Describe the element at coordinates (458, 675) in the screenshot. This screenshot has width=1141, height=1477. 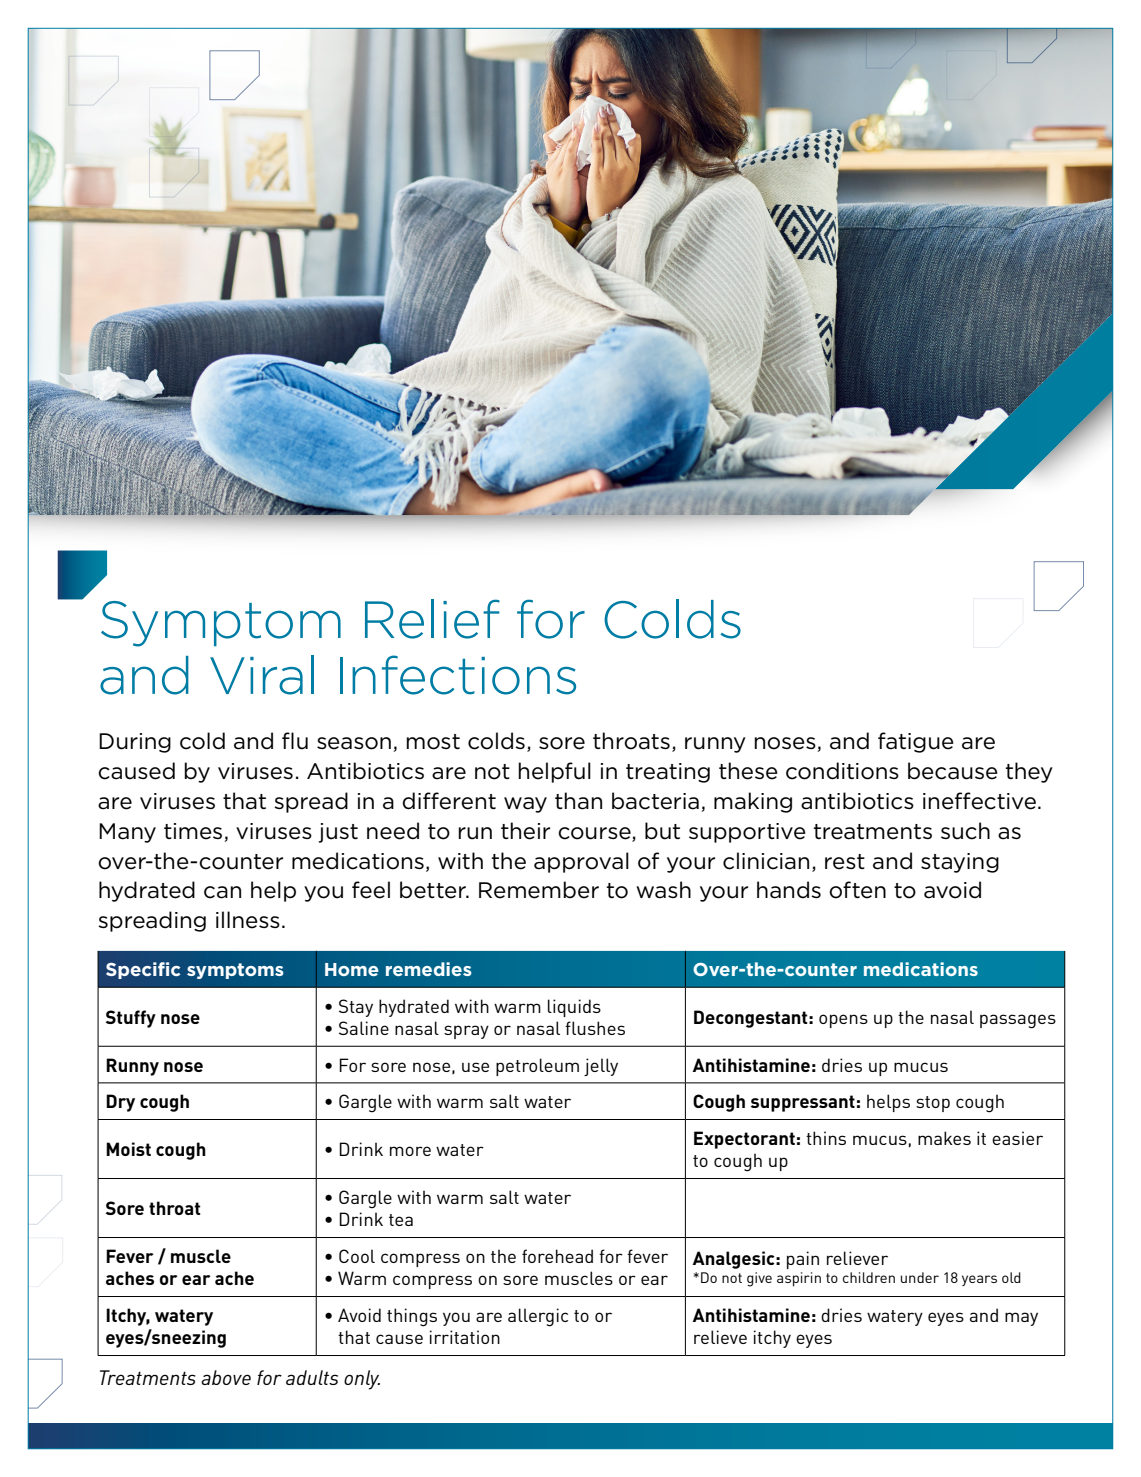
I see `Infections` at that location.
